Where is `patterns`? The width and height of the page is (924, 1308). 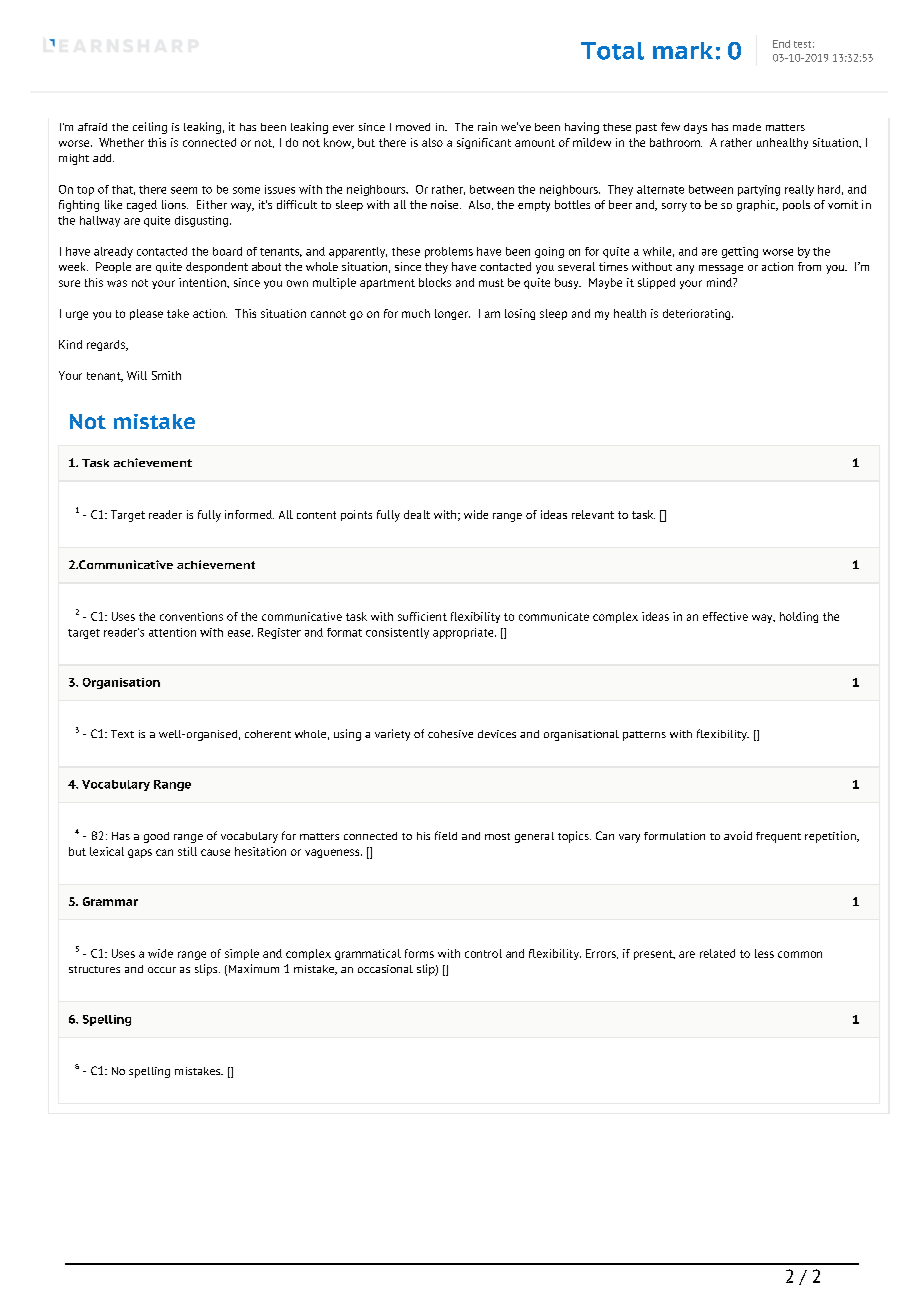
patterns is located at coordinates (644, 736).
